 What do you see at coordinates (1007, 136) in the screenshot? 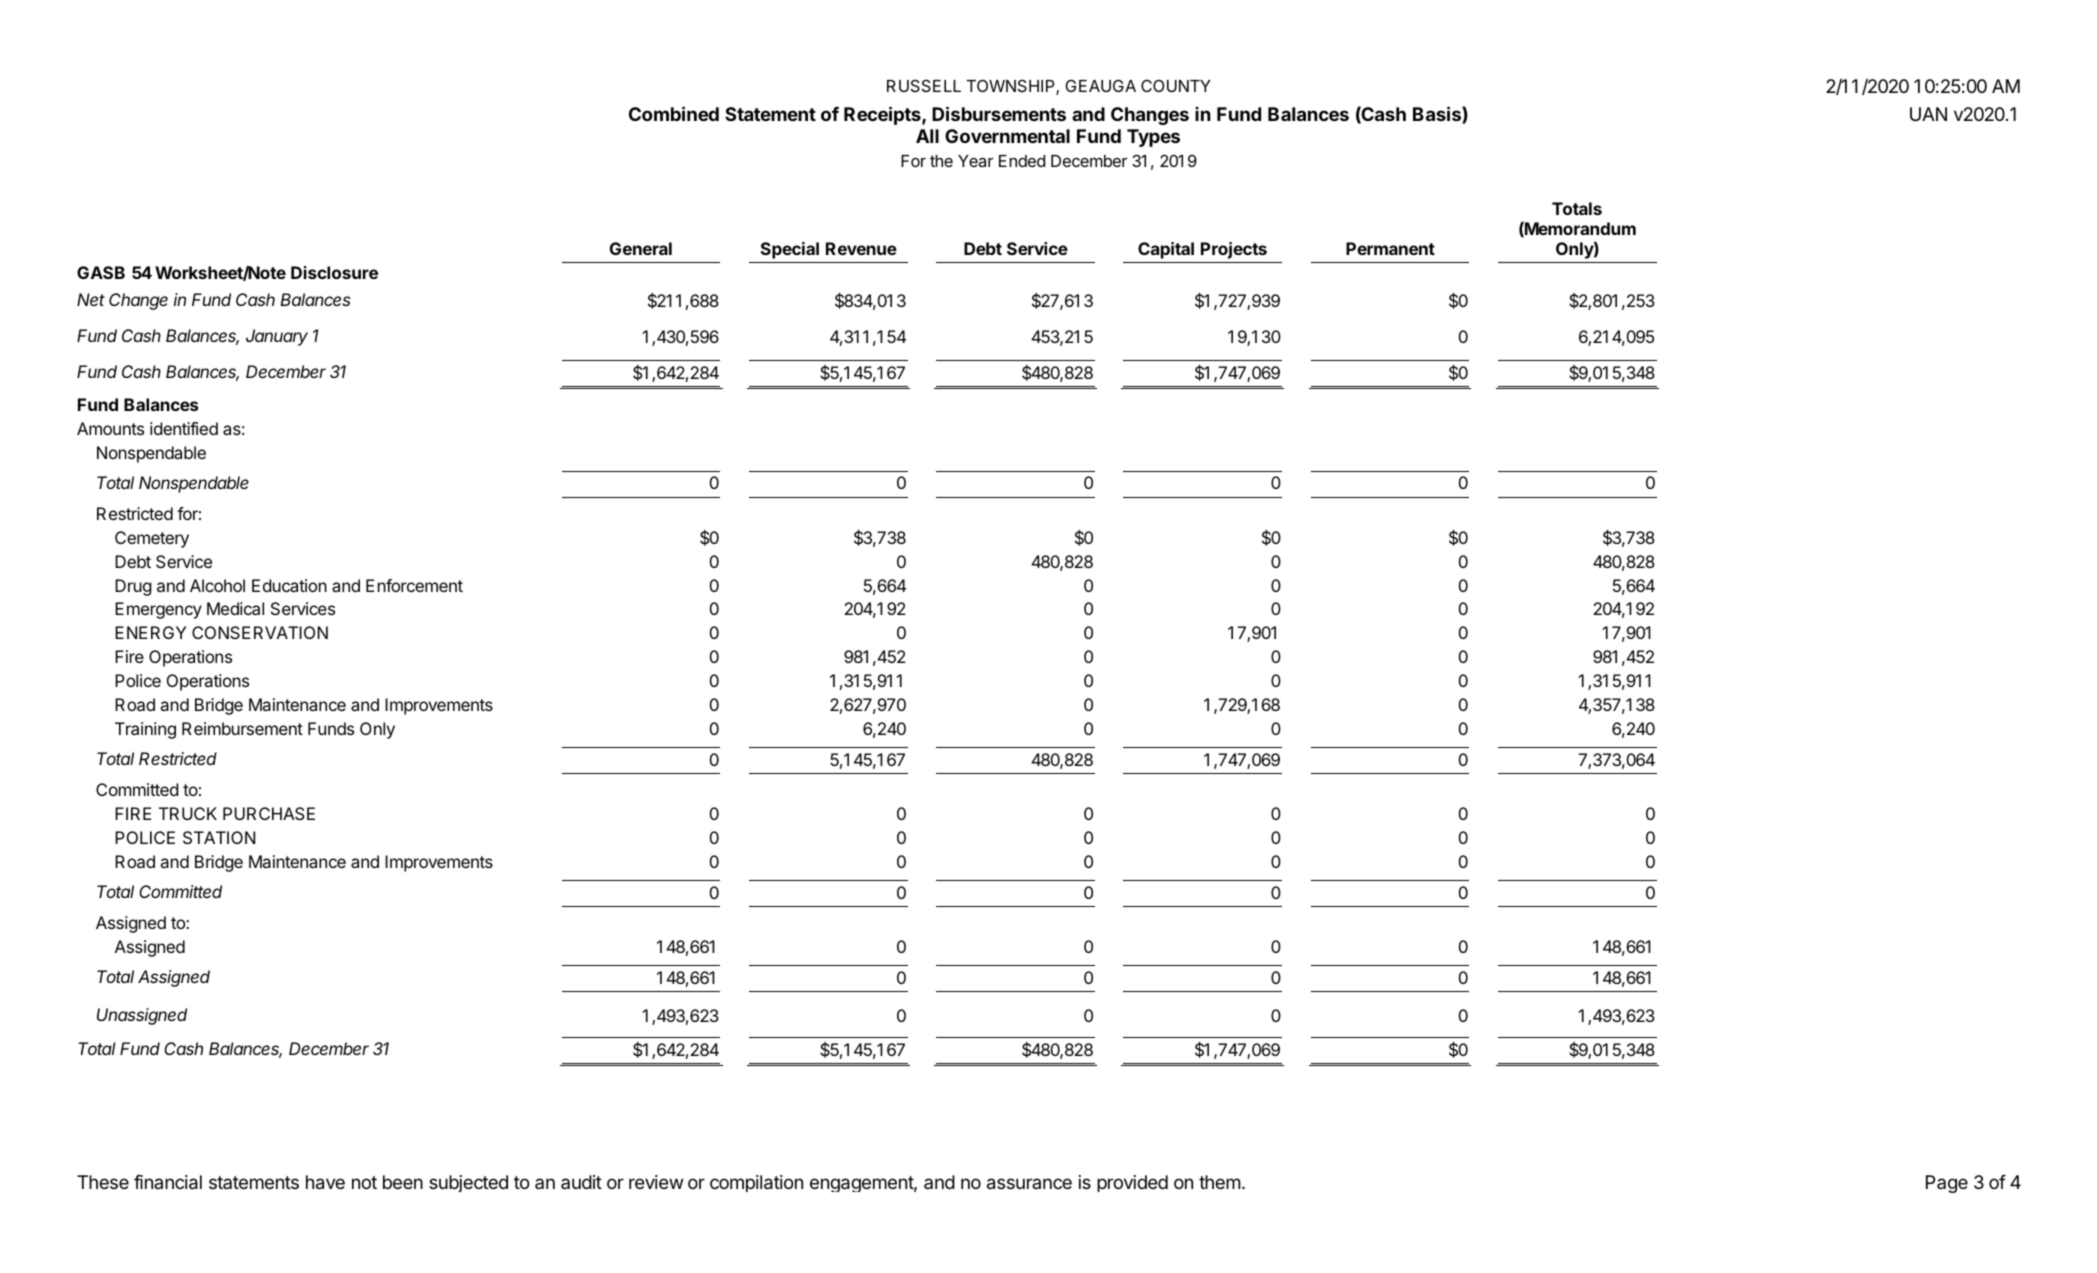
I see `Governmental` at bounding box center [1007, 136].
